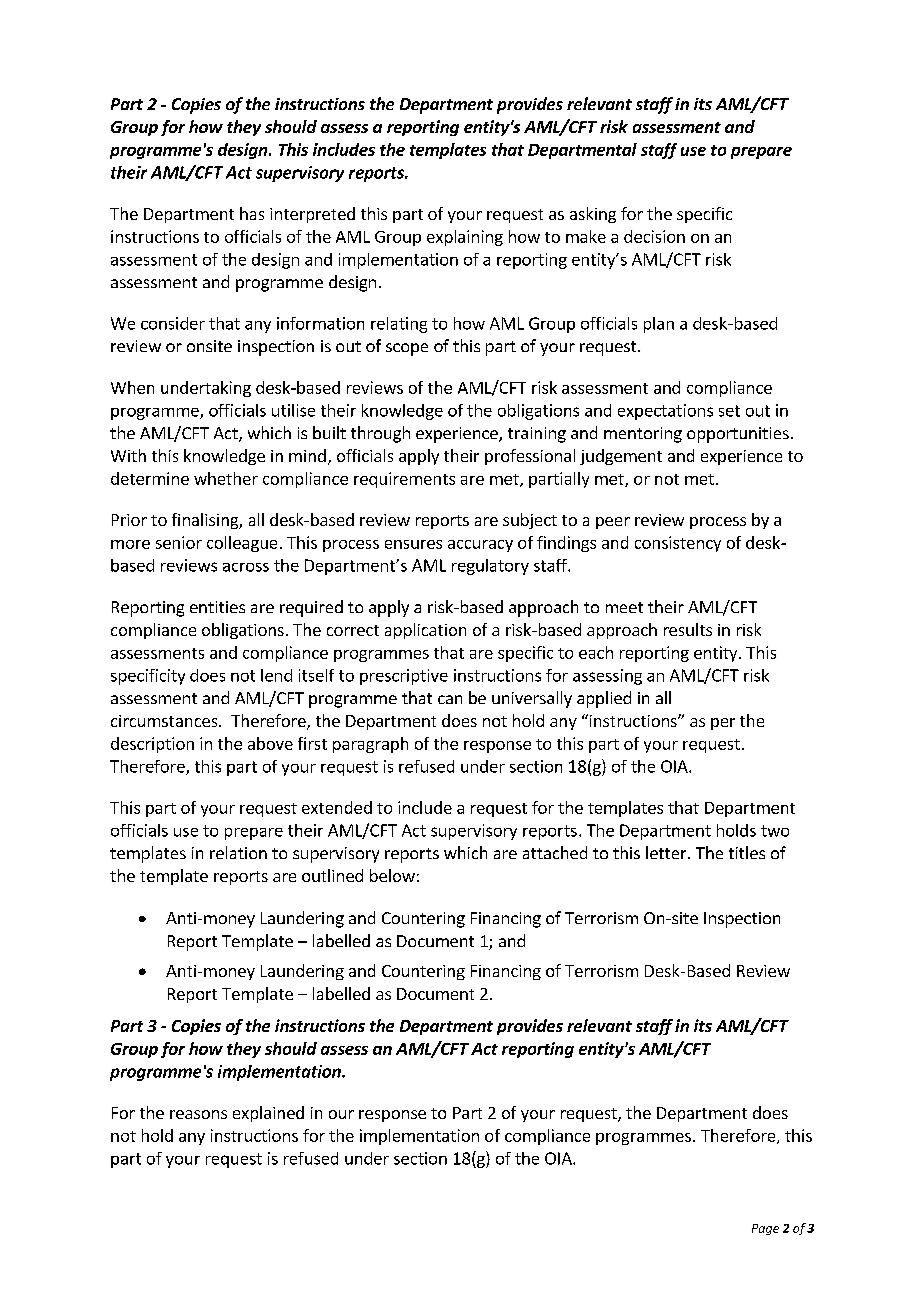 This page has height=1308, width=924. I want to click on relation, so click(238, 852).
